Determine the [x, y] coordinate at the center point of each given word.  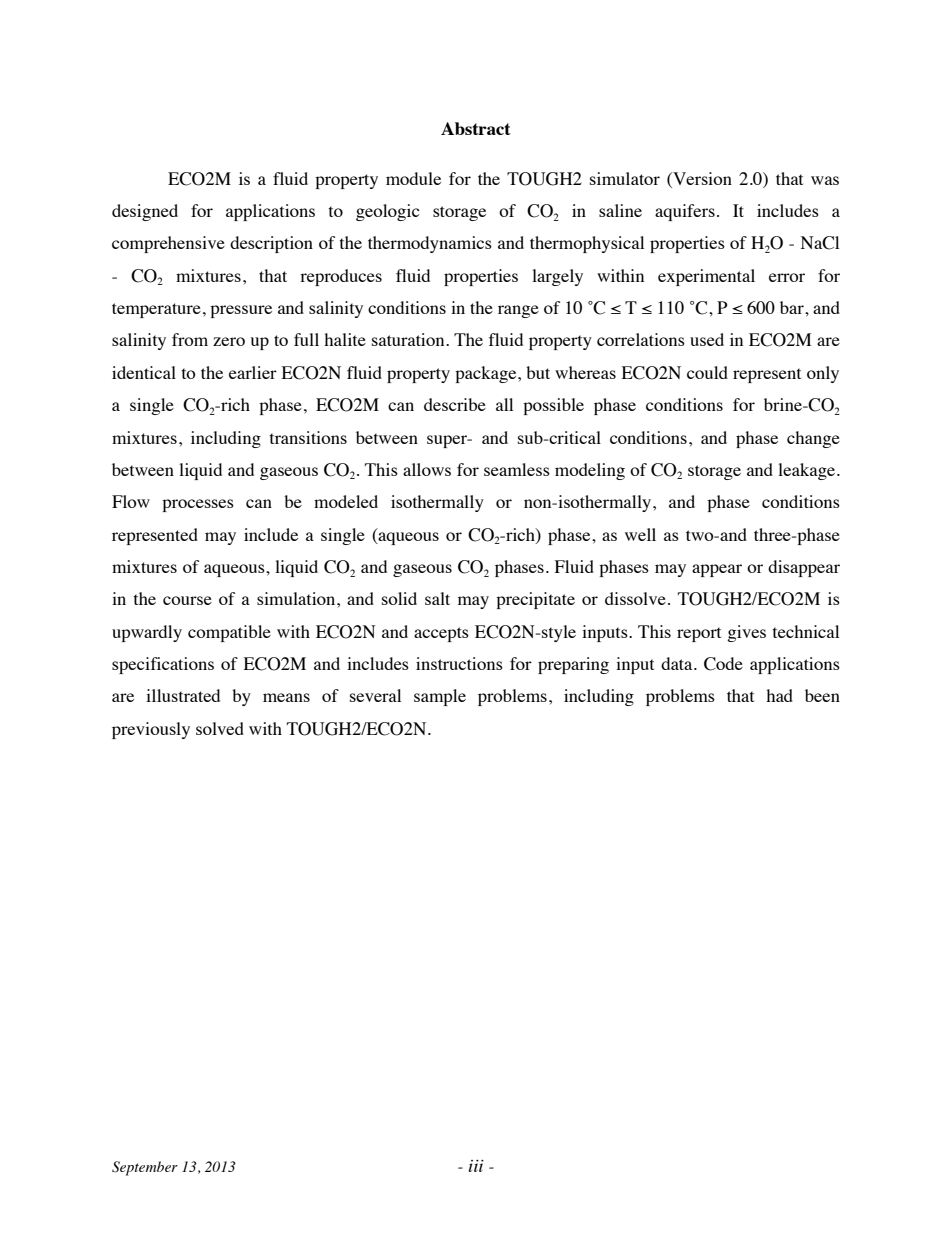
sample [440, 697]
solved [220, 728]
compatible [229, 633]
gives [746, 633]
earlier [253, 372]
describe [455, 404]
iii [476, 1166]
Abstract [476, 128]
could [707, 372]
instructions [459, 663]
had [779, 695]
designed [145, 212]
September [145, 1168]
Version [701, 178]
